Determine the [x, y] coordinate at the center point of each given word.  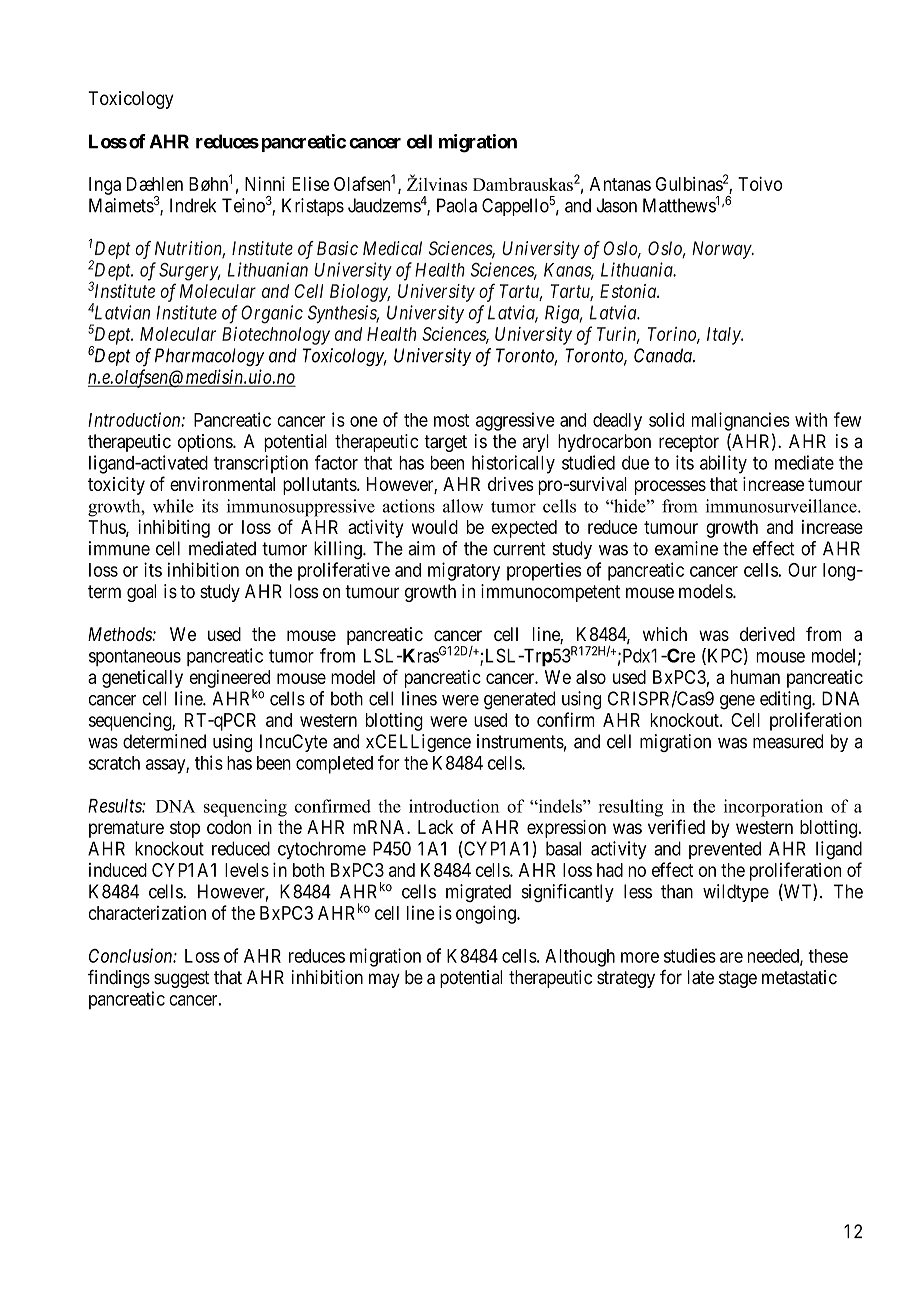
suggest [181, 979]
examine [686, 548]
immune [119, 548]
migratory [464, 571]
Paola [457, 205]
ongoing [487, 914]
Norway [722, 250]
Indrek [193, 205]
